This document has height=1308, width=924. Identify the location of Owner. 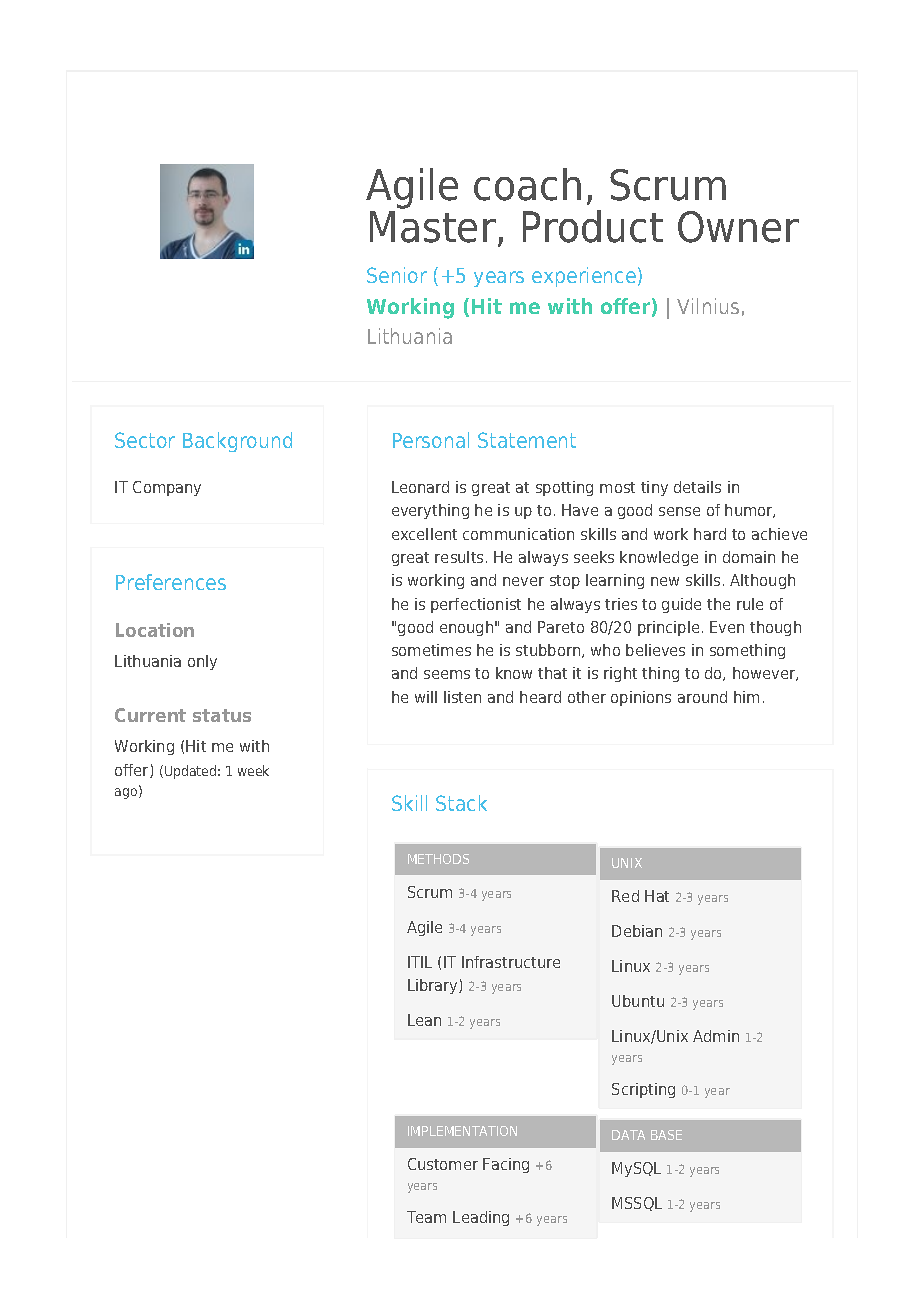
(738, 227).
